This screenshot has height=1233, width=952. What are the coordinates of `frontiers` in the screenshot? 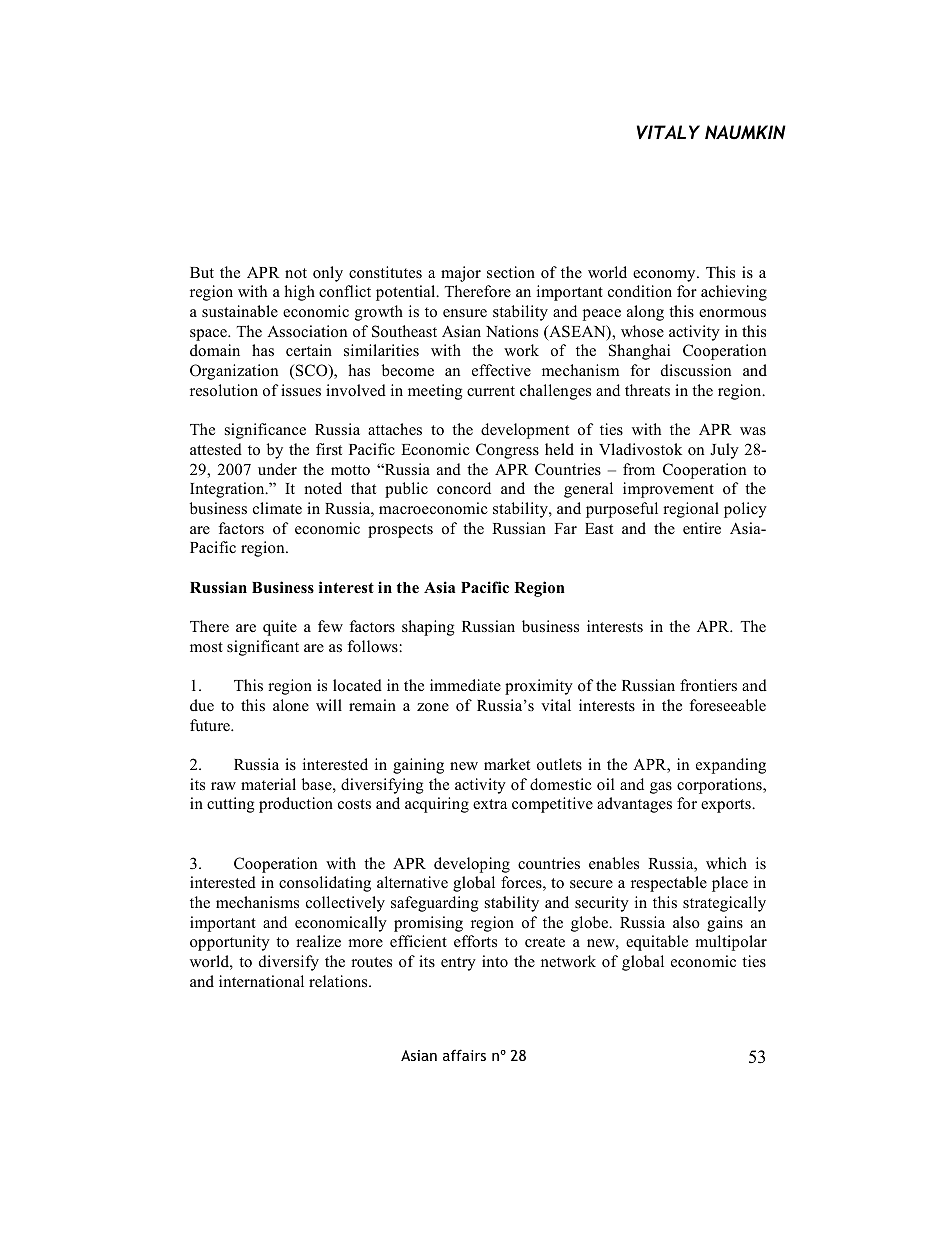 It's located at (708, 685).
